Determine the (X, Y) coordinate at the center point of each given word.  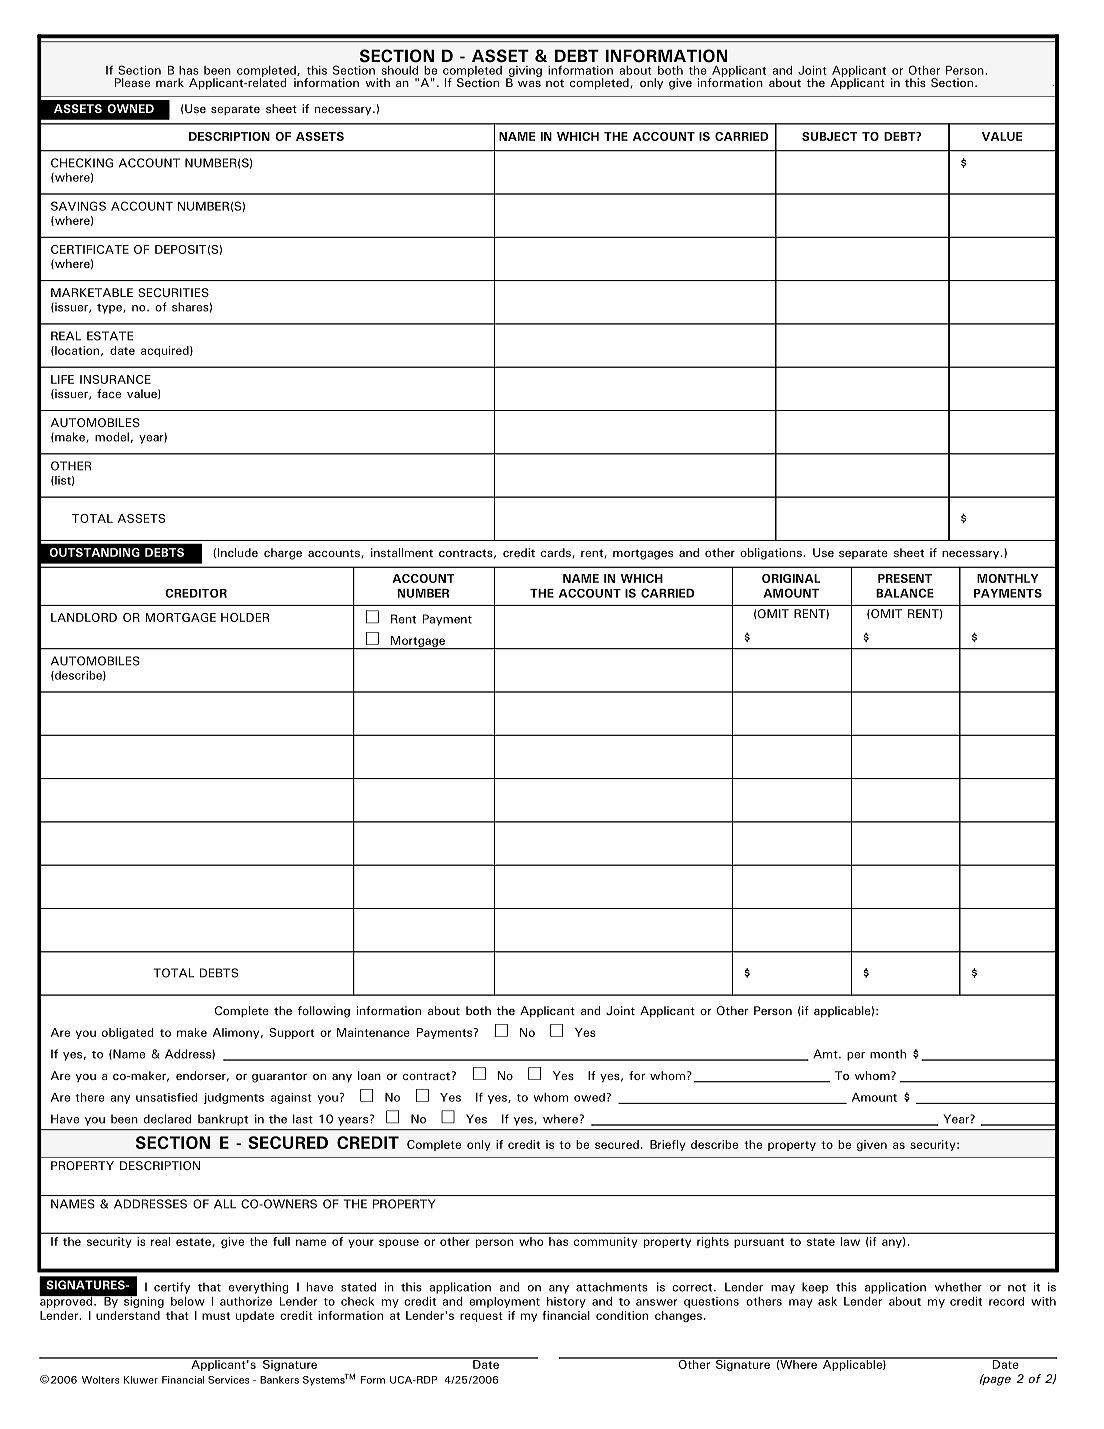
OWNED (130, 108)
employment (504, 1302)
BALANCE (905, 593)
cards (557, 553)
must (216, 1316)
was (529, 84)
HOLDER (245, 617)
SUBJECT (830, 136)
